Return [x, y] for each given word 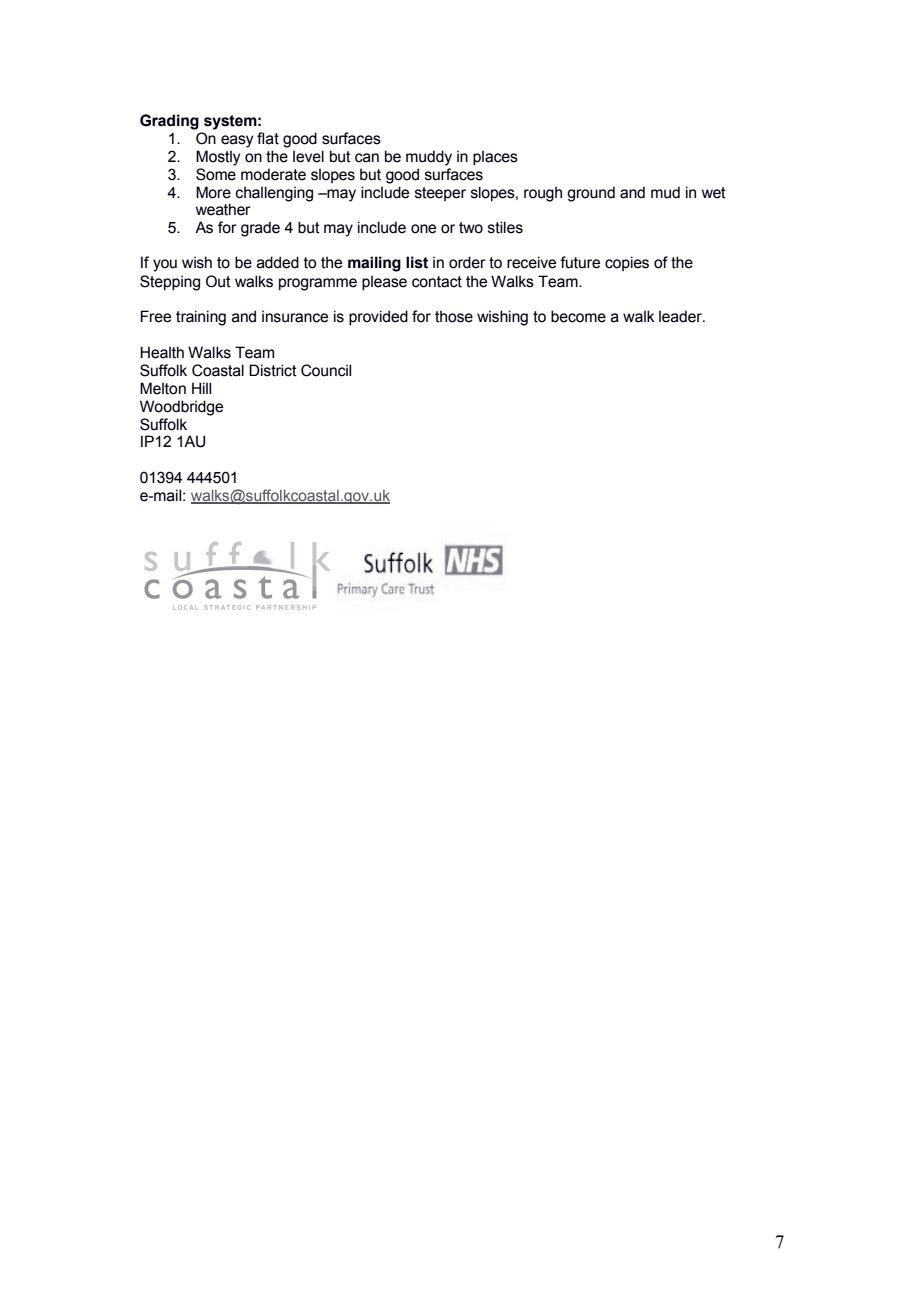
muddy [429, 158]
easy [237, 141]
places [495, 158]
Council [326, 370]
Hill [201, 388]
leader [681, 316]
